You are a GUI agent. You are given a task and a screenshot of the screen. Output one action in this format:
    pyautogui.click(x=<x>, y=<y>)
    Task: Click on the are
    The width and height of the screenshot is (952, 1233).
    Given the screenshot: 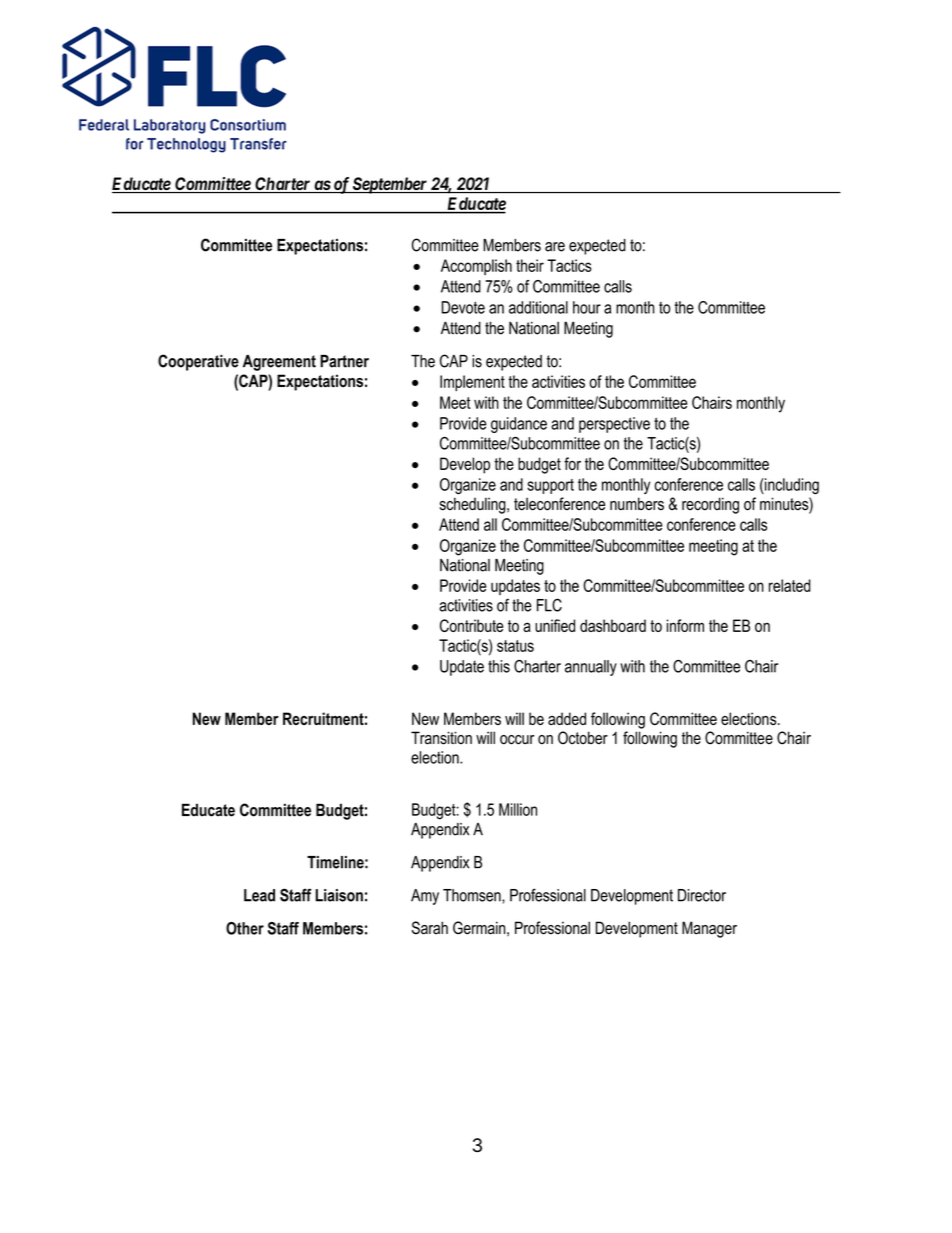 What is the action you would take?
    pyautogui.click(x=555, y=247)
